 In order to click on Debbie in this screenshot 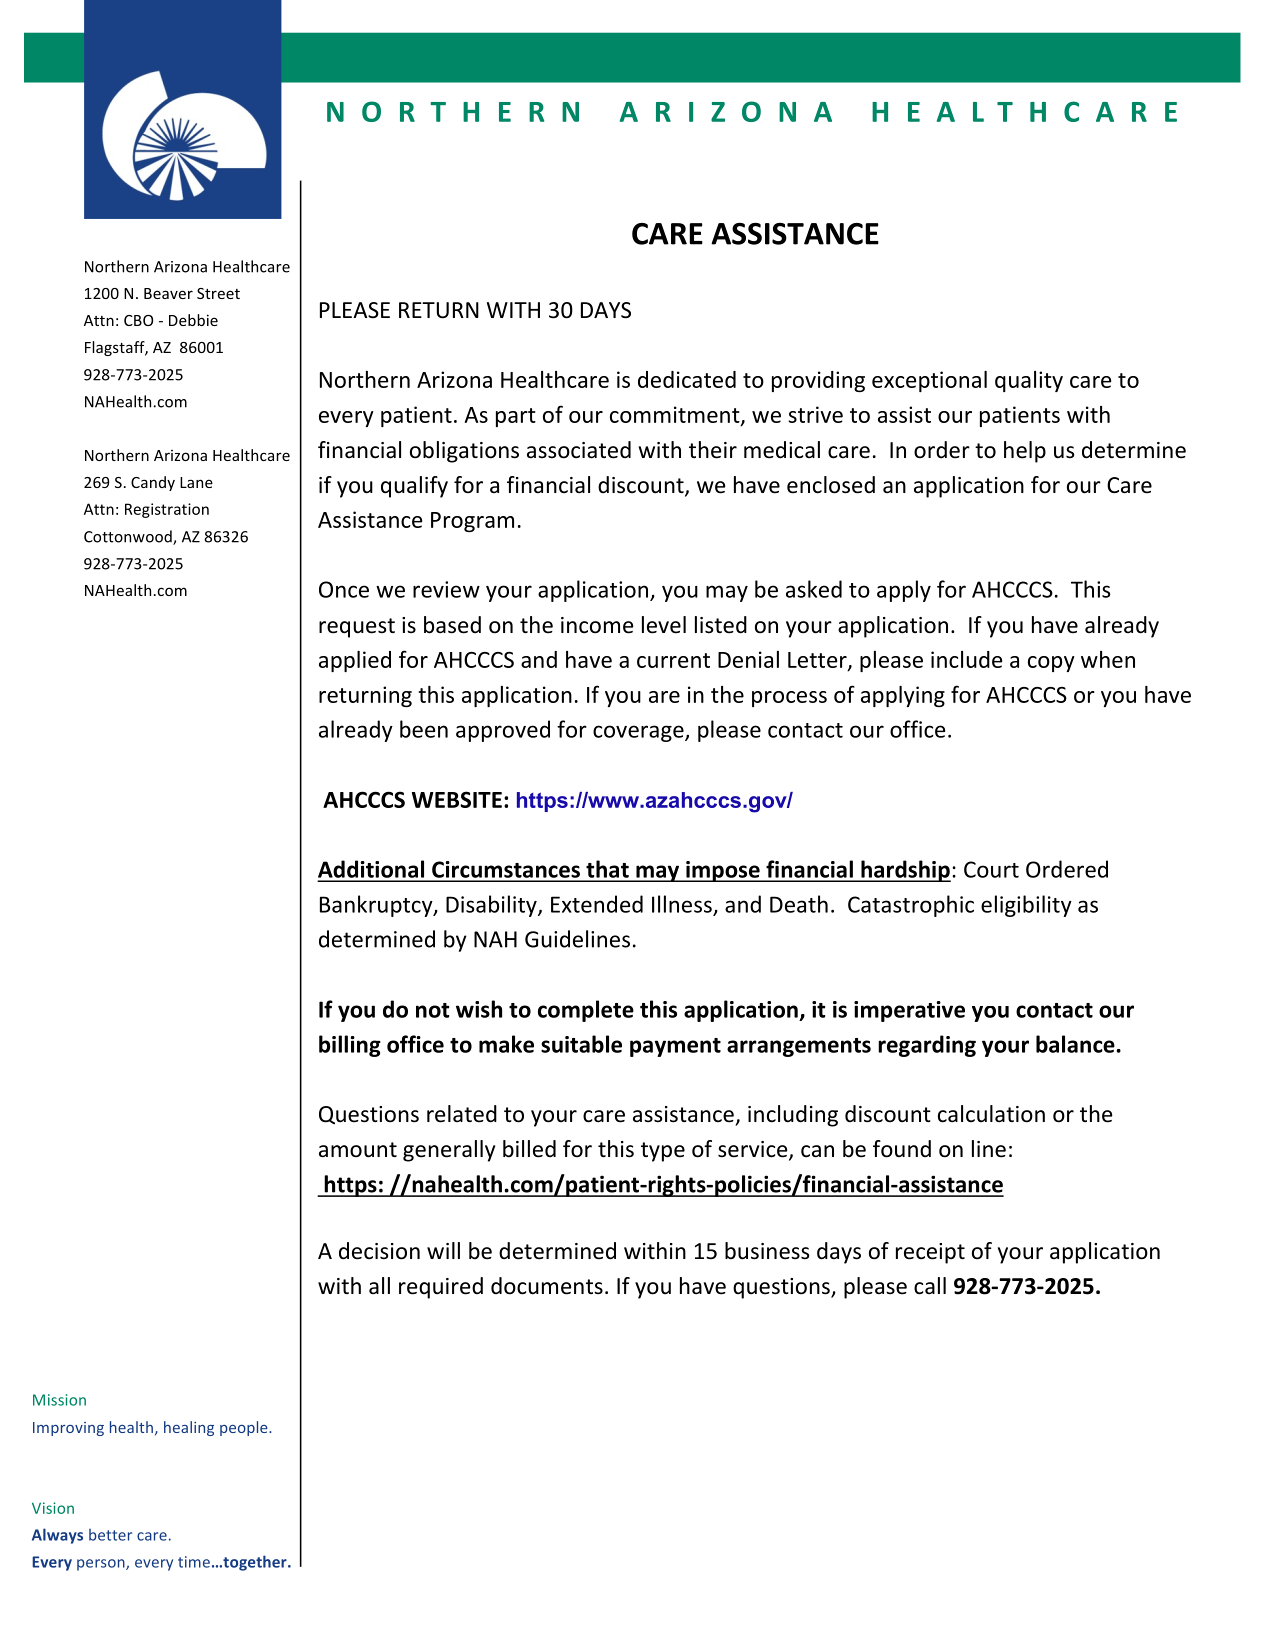, I will do `click(193, 320)`.
